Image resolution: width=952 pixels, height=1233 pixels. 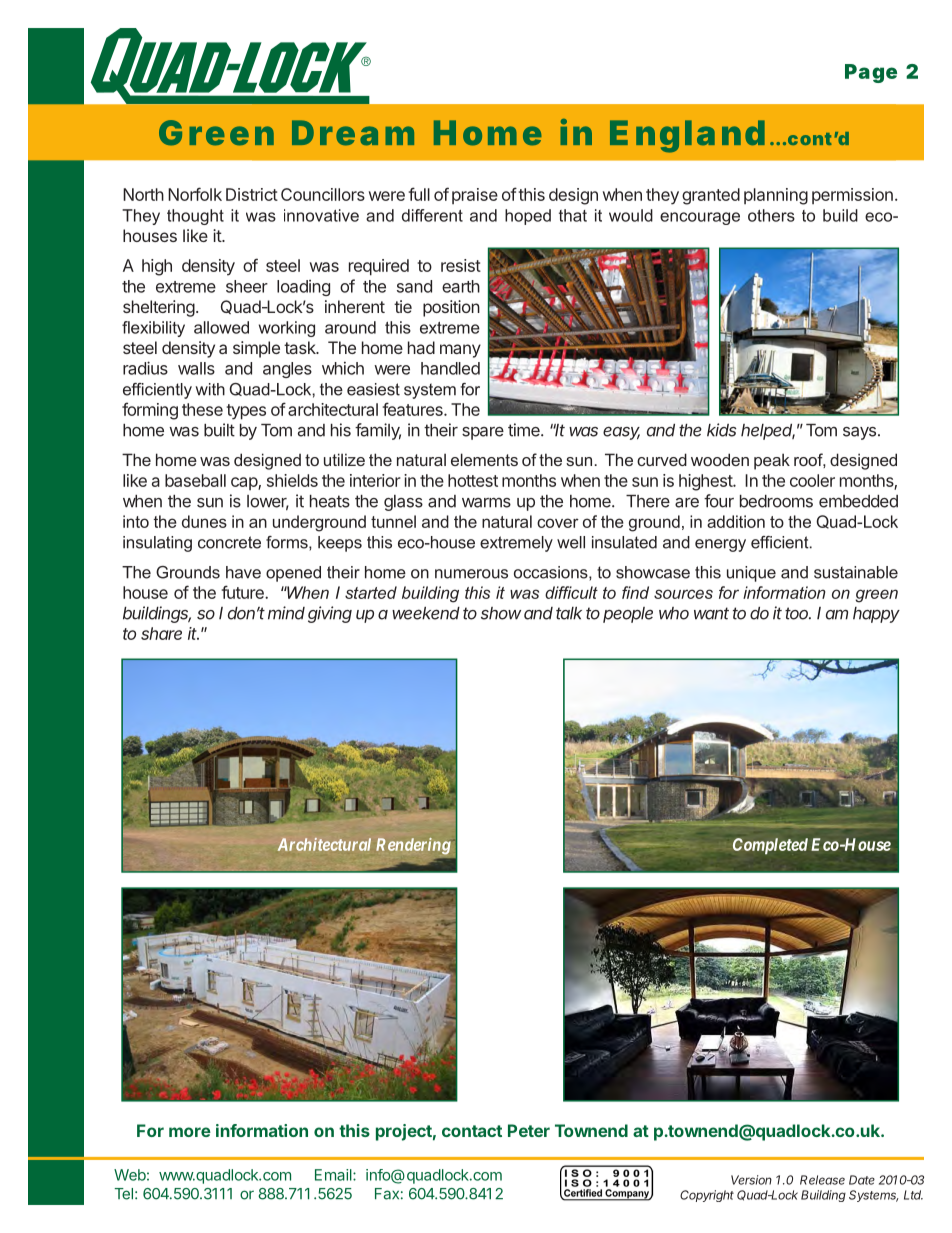 What do you see at coordinates (413, 846) in the screenshot?
I see `Rendering` at bounding box center [413, 846].
